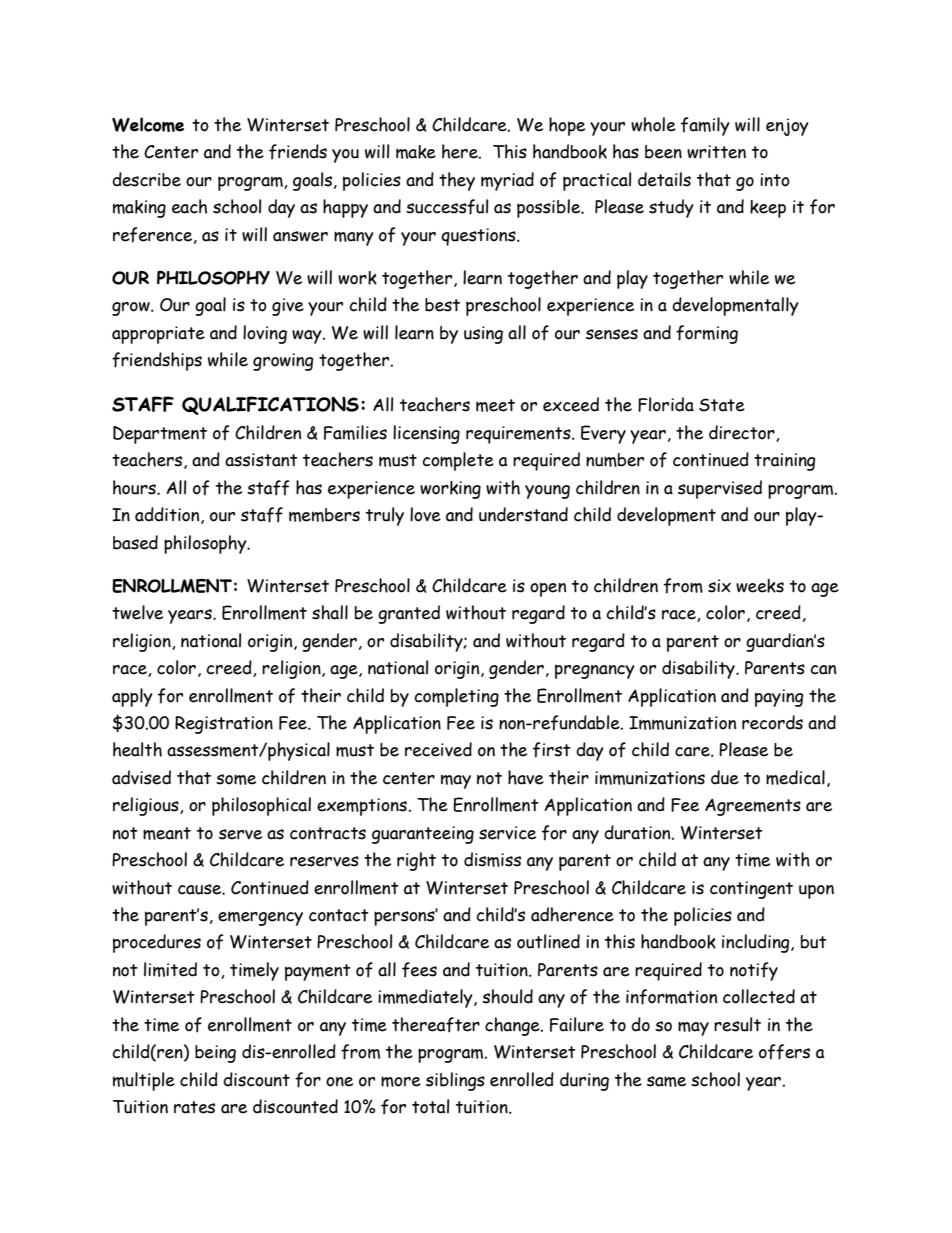  I want to click on offers, so click(784, 1052).
